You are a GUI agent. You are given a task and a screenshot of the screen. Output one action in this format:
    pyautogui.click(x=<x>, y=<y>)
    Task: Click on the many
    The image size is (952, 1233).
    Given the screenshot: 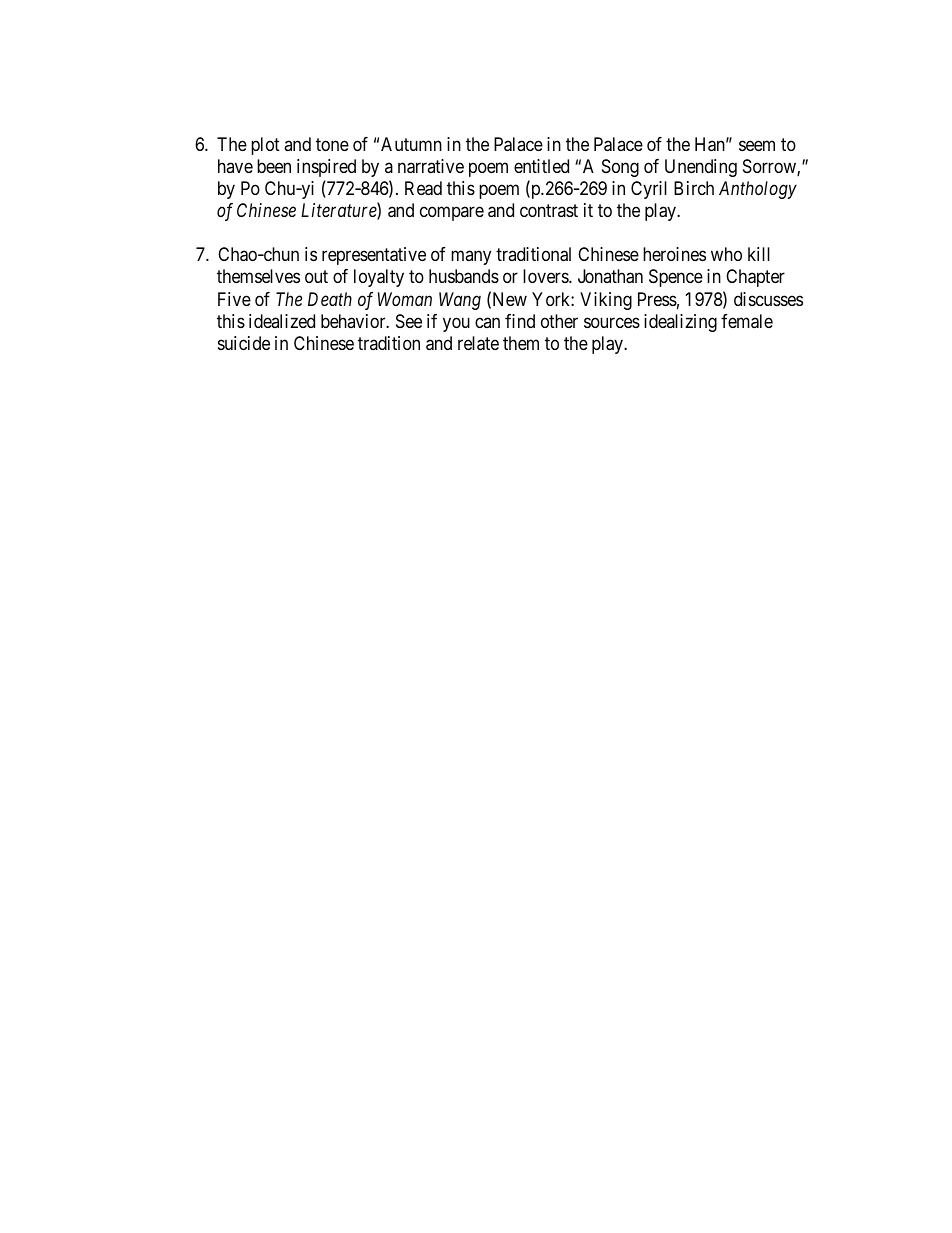 What is the action you would take?
    pyautogui.click(x=471, y=258)
